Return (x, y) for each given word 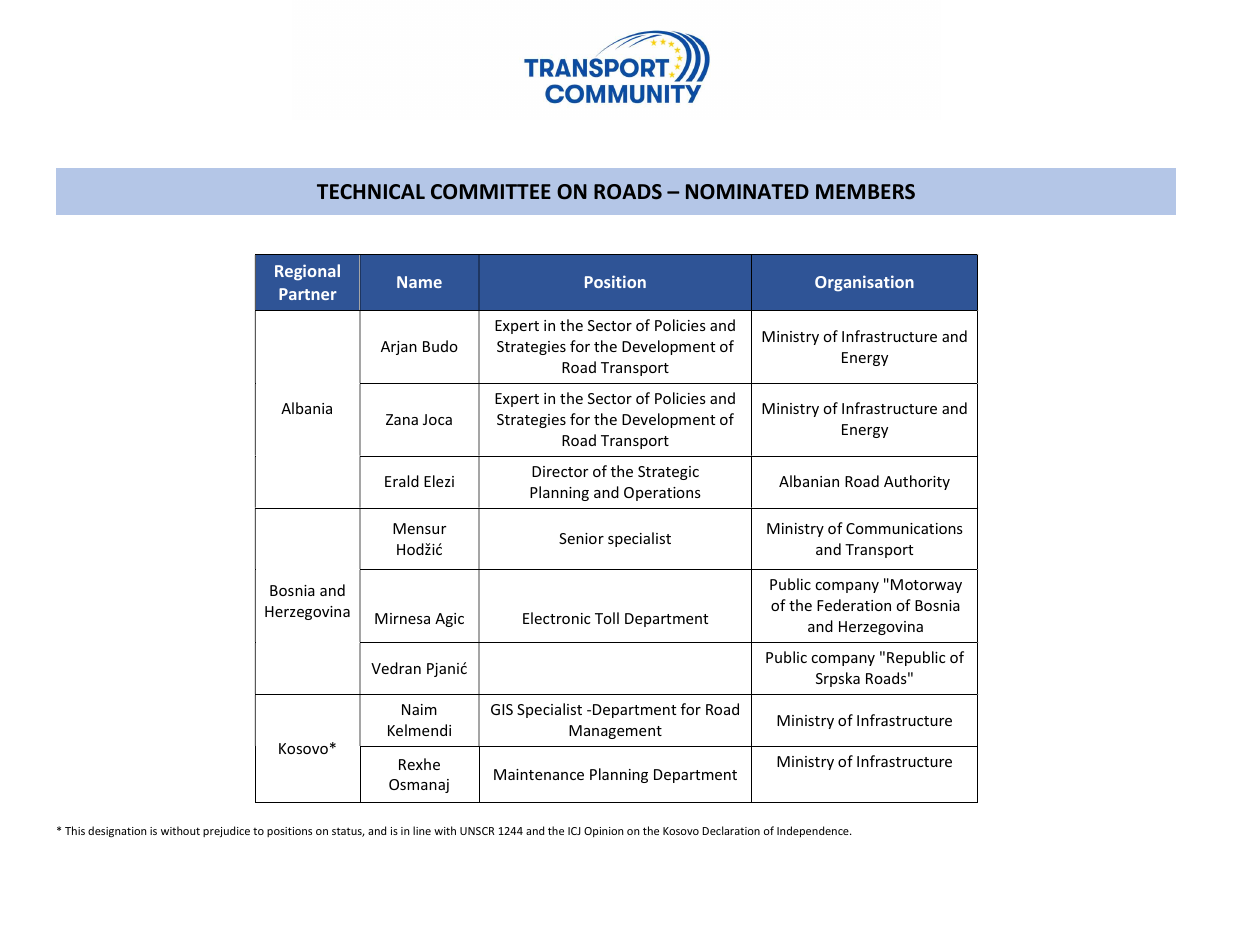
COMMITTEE (491, 191)
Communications (904, 528)
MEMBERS (865, 192)
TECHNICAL (371, 191)
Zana (402, 419)
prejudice (226, 832)
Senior (581, 538)
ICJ (574, 831)
